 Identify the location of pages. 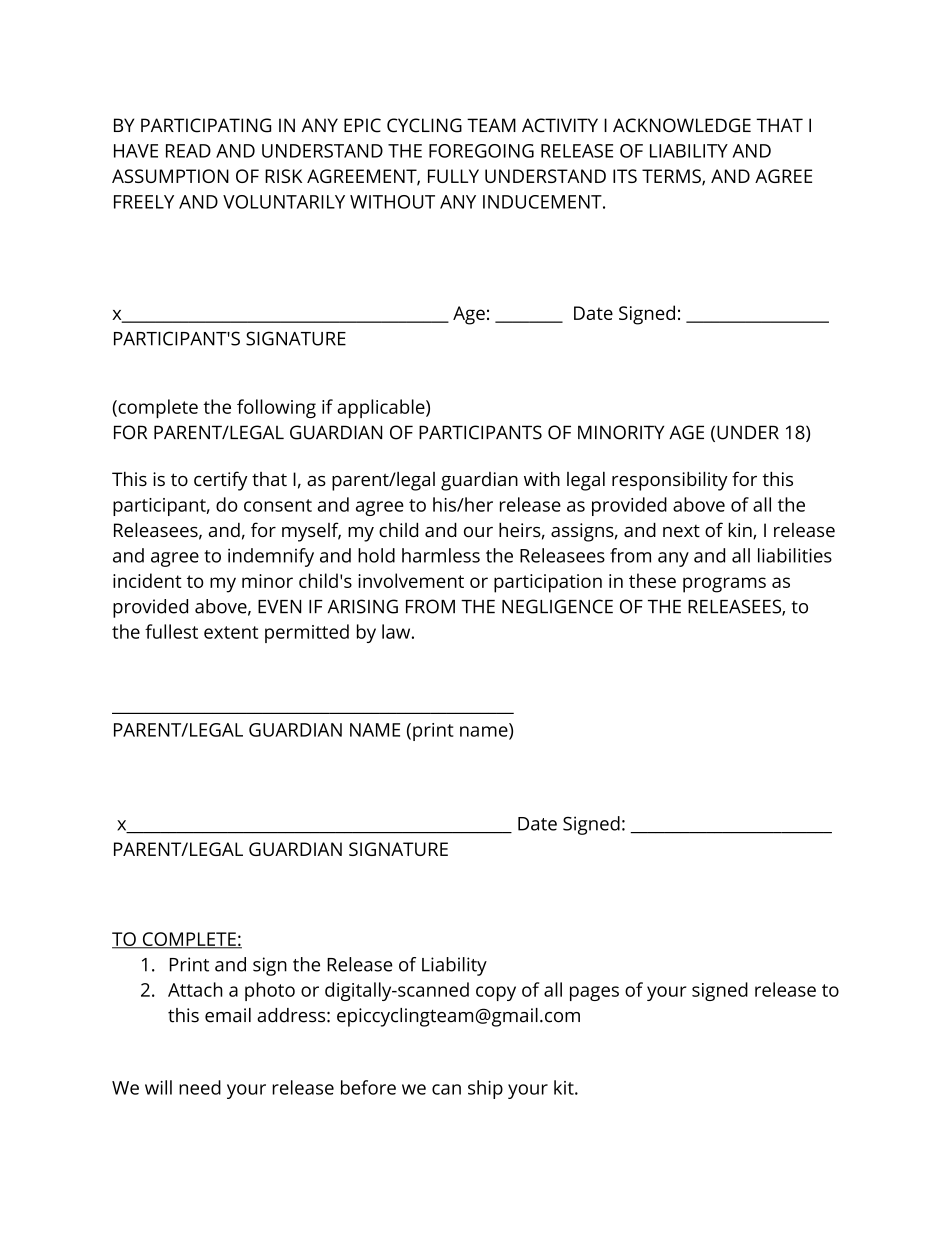
(594, 993).
